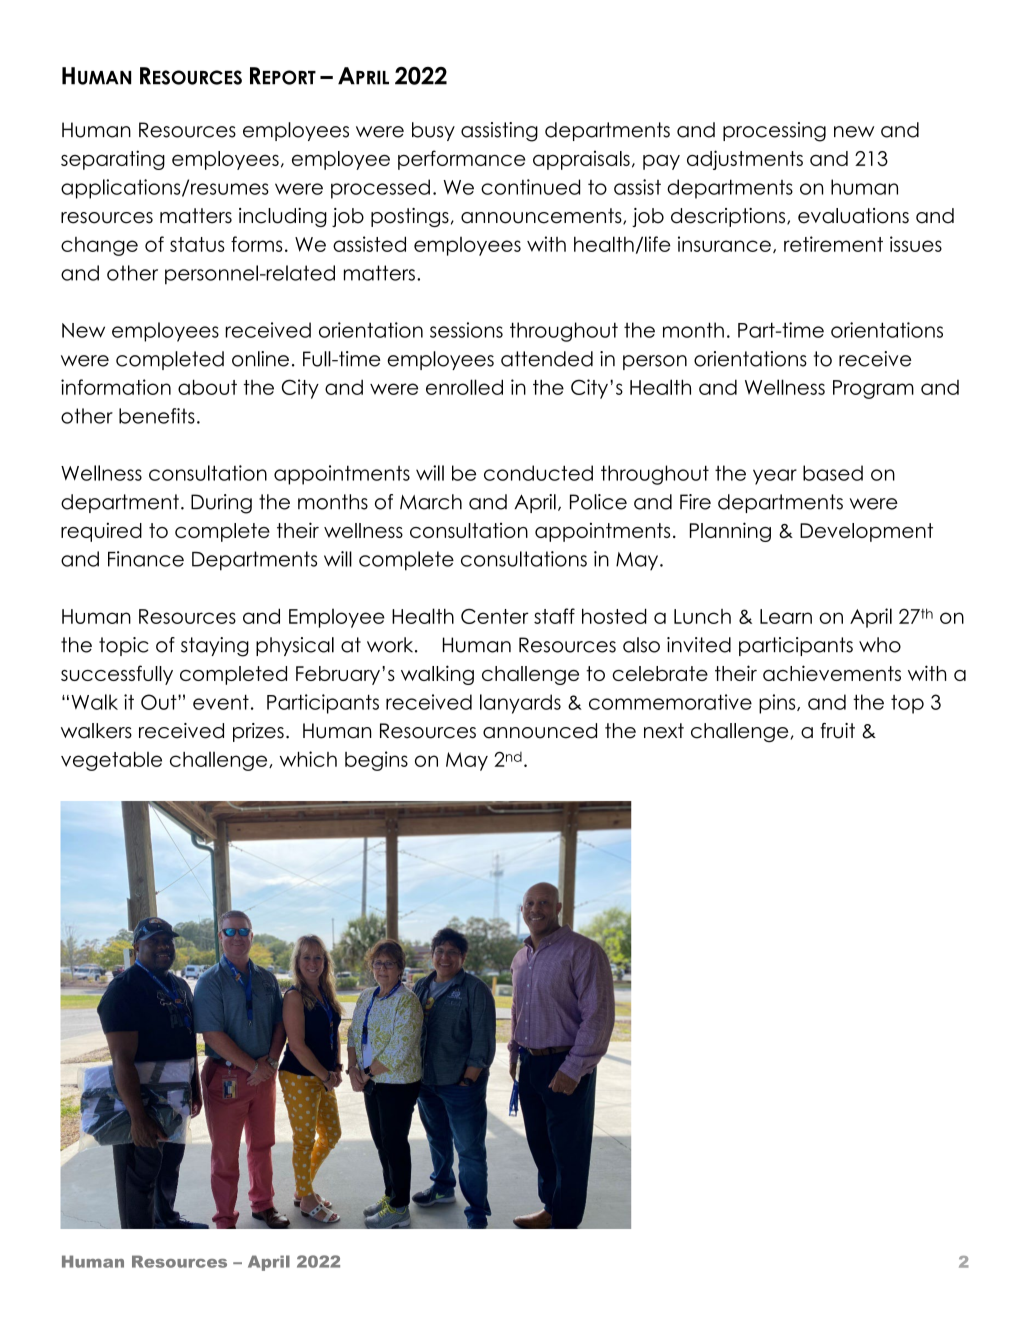  Describe the element at coordinates (538, 473) in the screenshot. I see `conducted` at that location.
